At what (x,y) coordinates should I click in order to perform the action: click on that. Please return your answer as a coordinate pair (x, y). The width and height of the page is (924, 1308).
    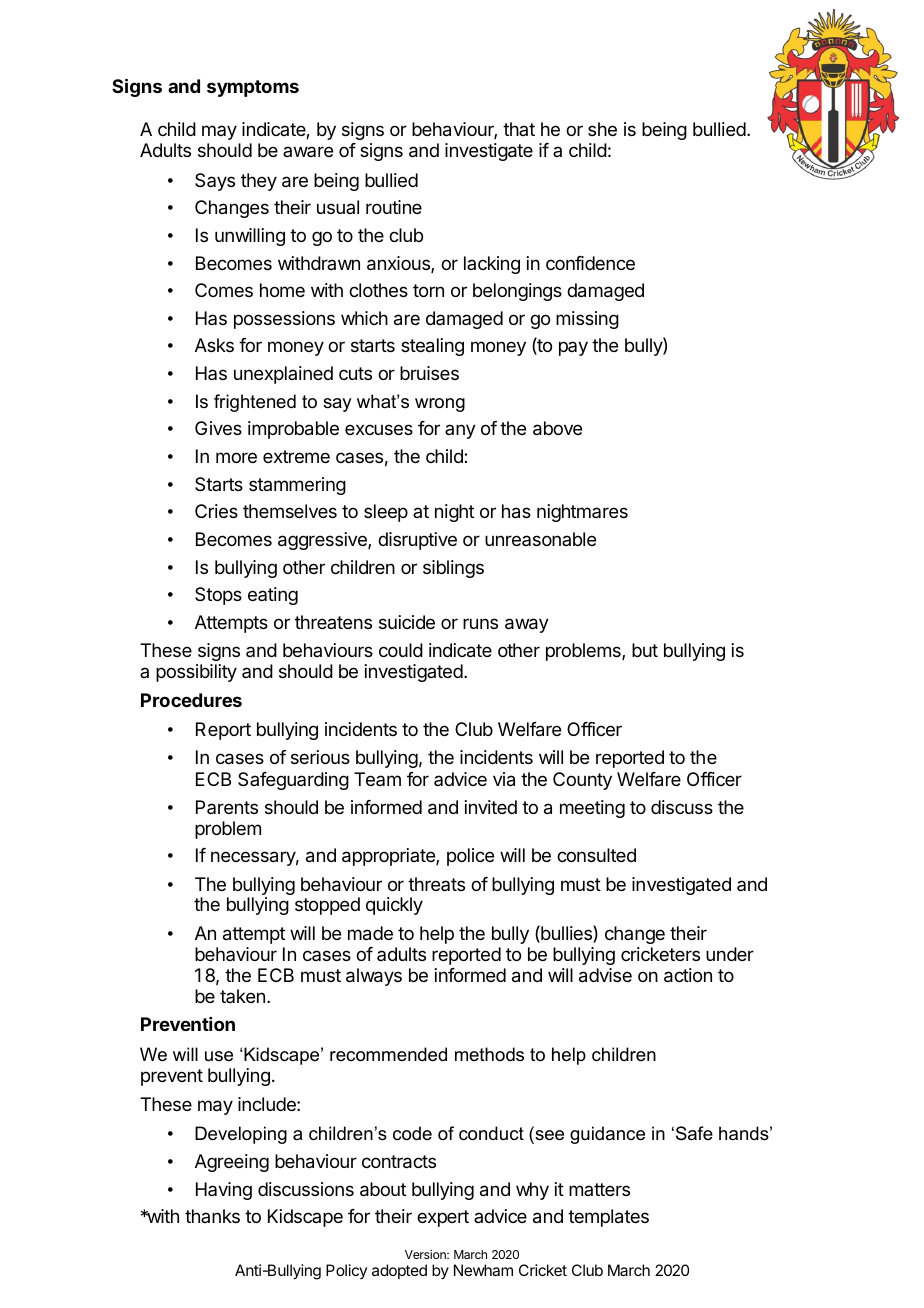
    Looking at the image, I should click on (519, 129).
